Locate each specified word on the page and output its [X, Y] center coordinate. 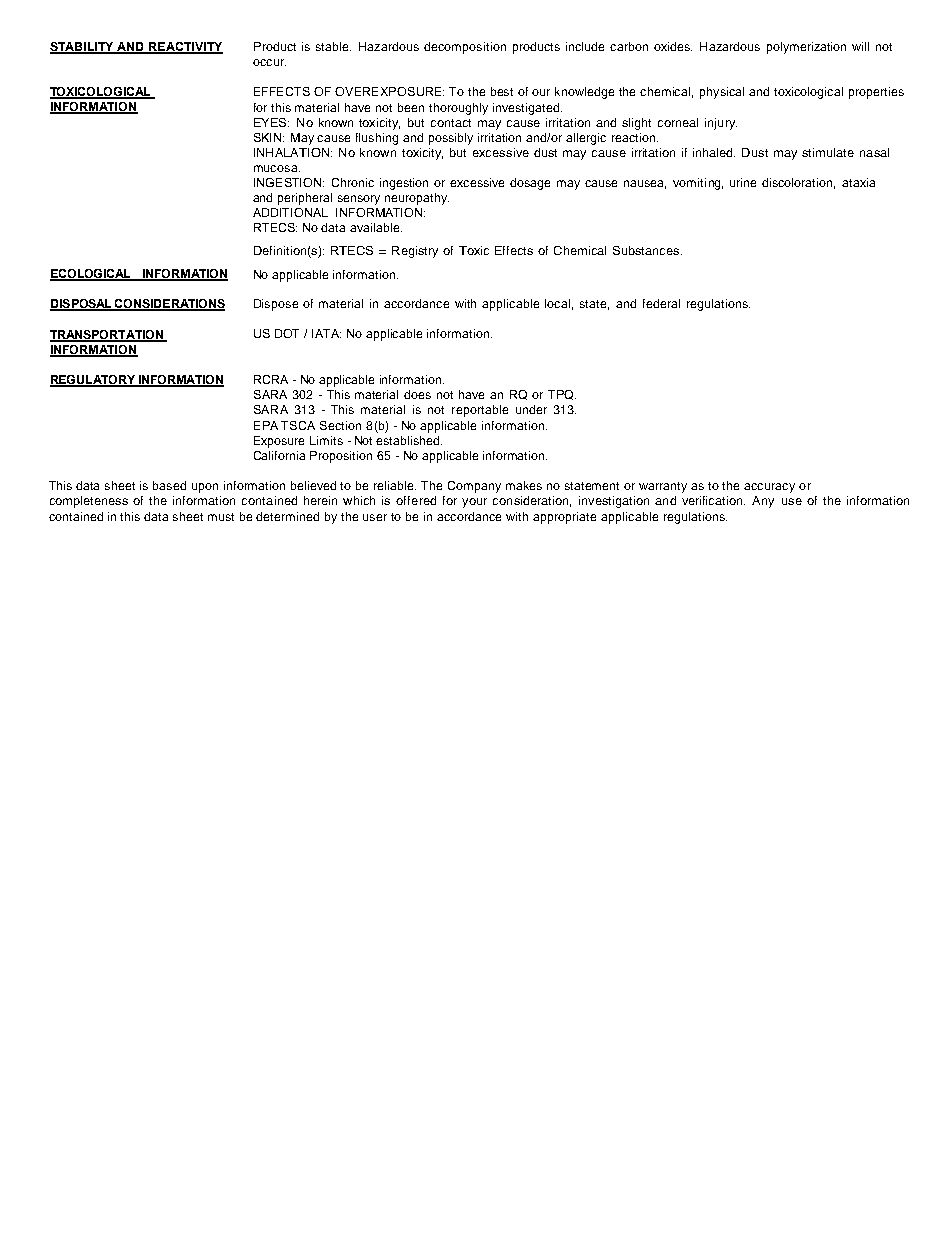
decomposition [465, 48]
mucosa [277, 168]
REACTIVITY [185, 48]
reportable [480, 411]
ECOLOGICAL [91, 274]
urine [743, 182]
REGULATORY [94, 381]
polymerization [806, 48]
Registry [415, 252]
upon [205, 488]
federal [661, 303]
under [531, 409]
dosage [530, 184]
